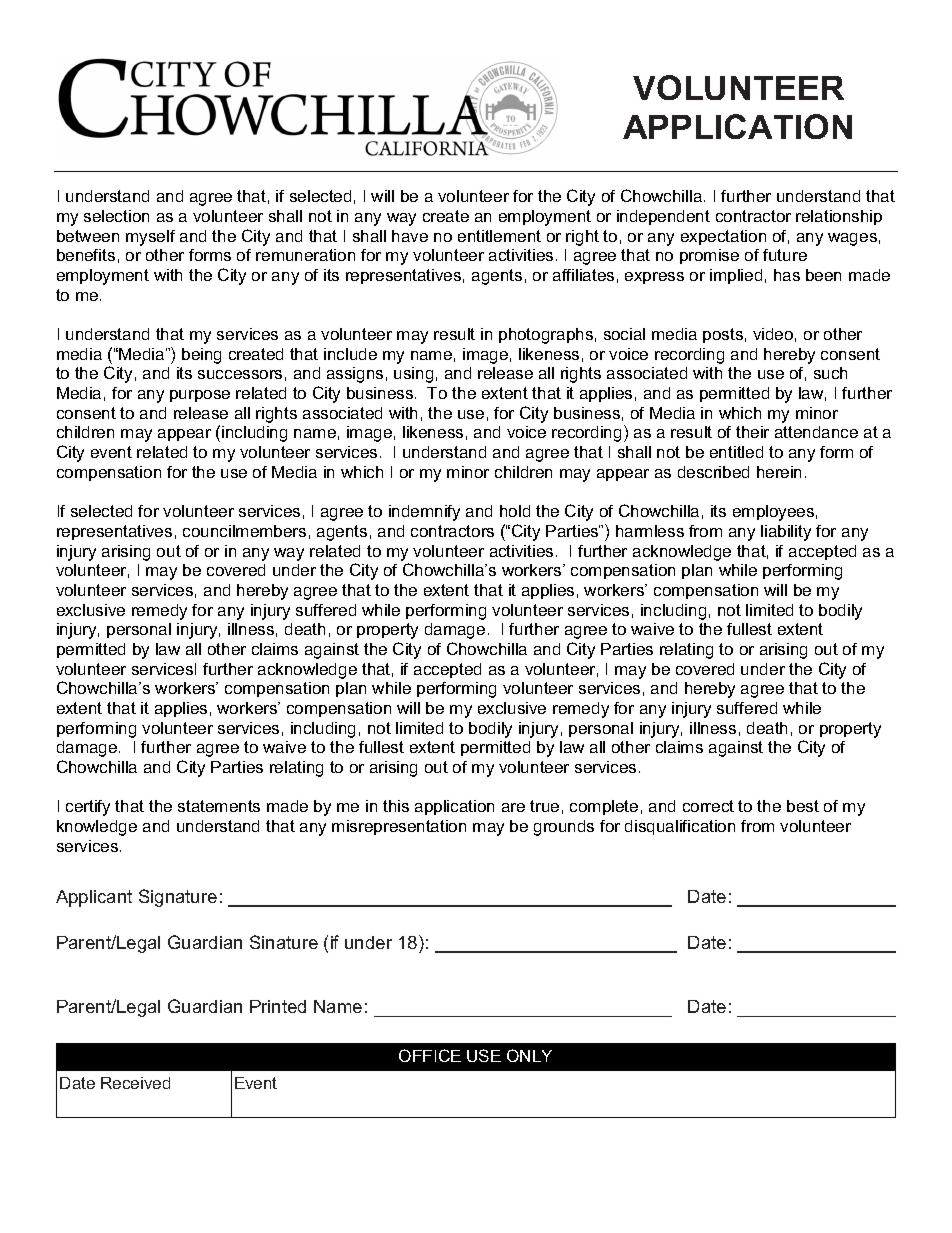  Describe the element at coordinates (529, 1055) in the image. I see `ONLY` at that location.
